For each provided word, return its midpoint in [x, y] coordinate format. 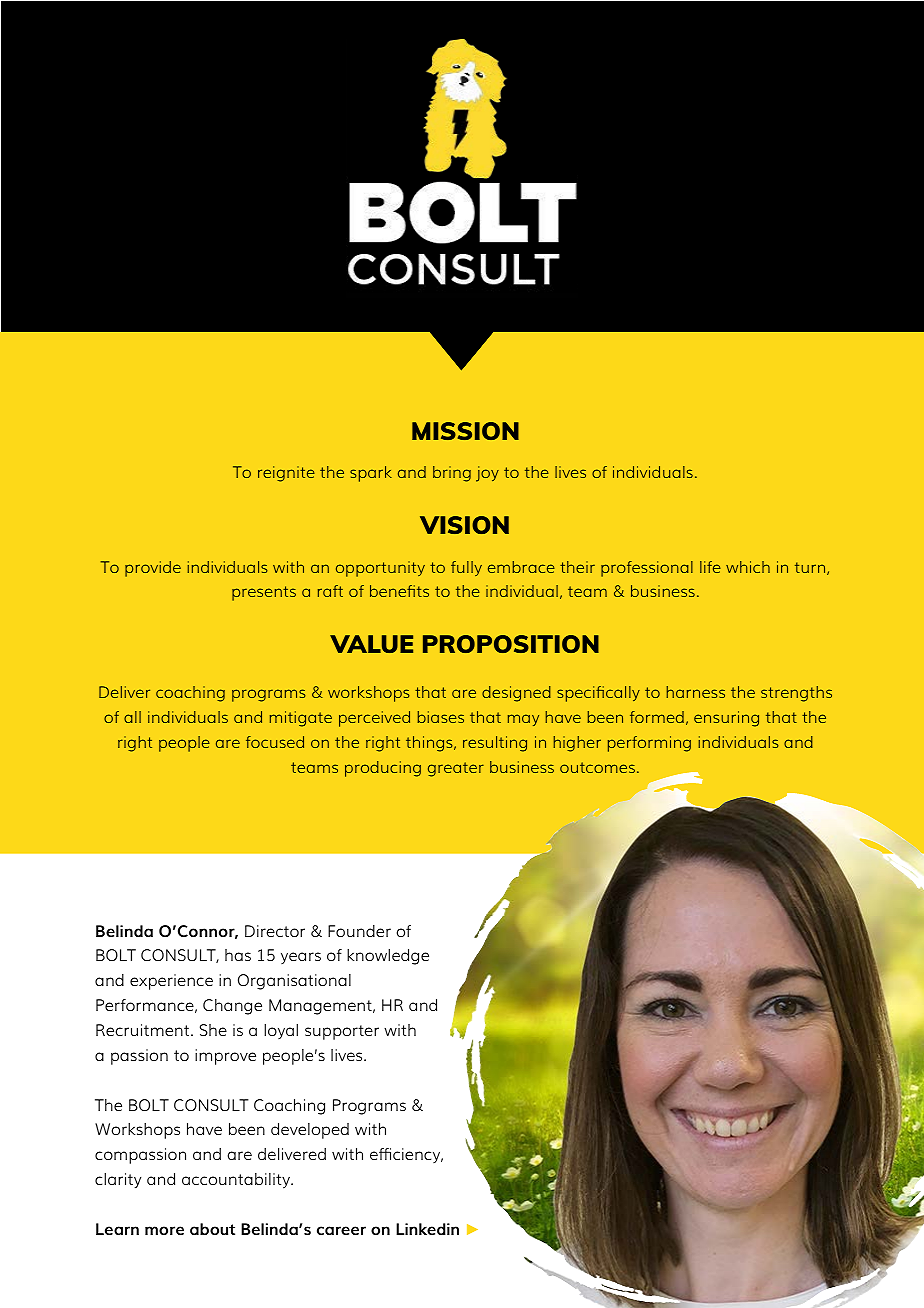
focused [275, 742]
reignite [286, 474]
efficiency [406, 1155]
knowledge [388, 957]
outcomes [597, 767]
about [212, 1229]
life [710, 567]
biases [440, 717]
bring [452, 474]
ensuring [726, 719]
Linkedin [427, 1229]
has [238, 955]
